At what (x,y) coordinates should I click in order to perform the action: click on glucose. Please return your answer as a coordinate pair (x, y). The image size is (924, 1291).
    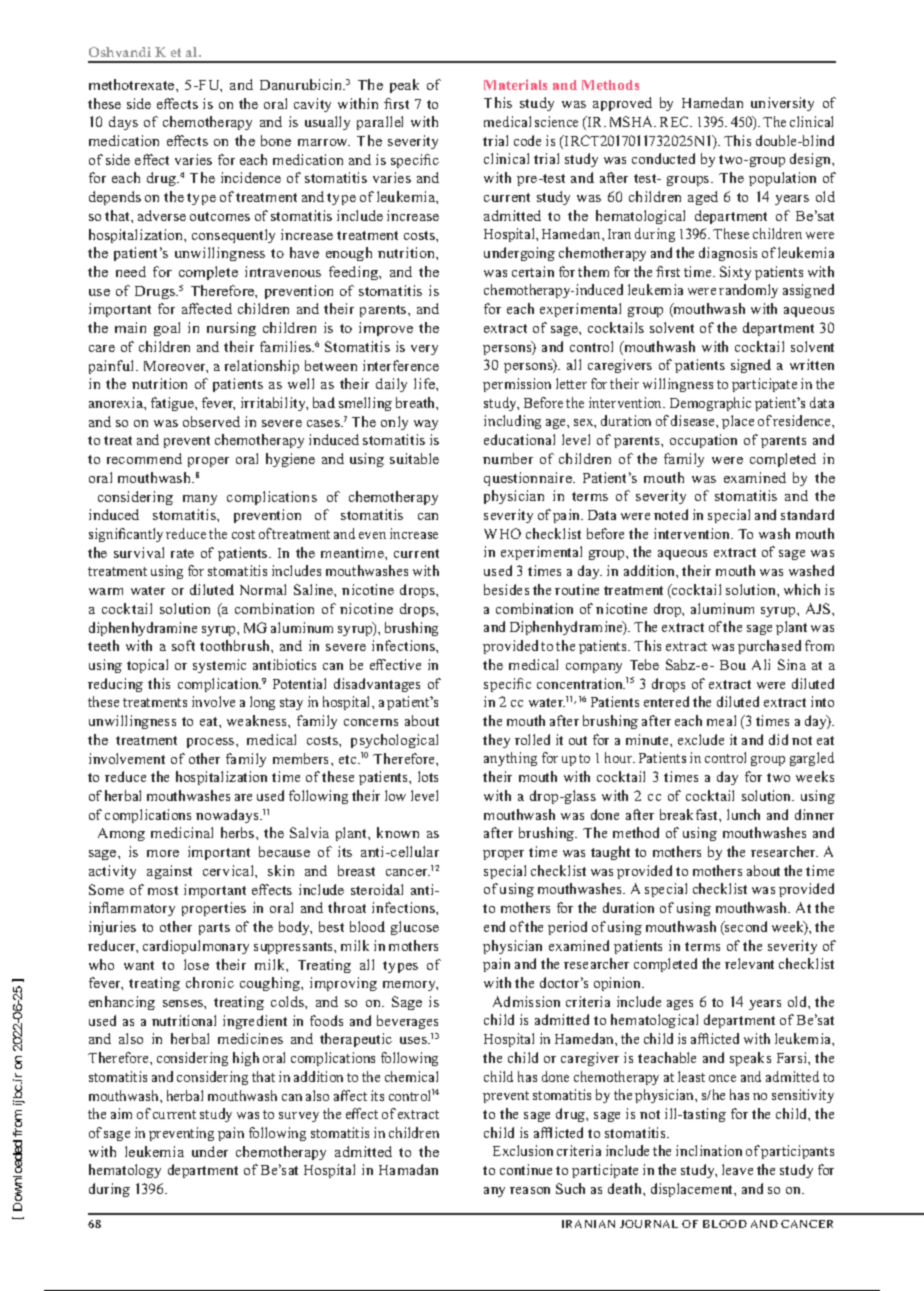
    Looking at the image, I should click on (415, 928).
